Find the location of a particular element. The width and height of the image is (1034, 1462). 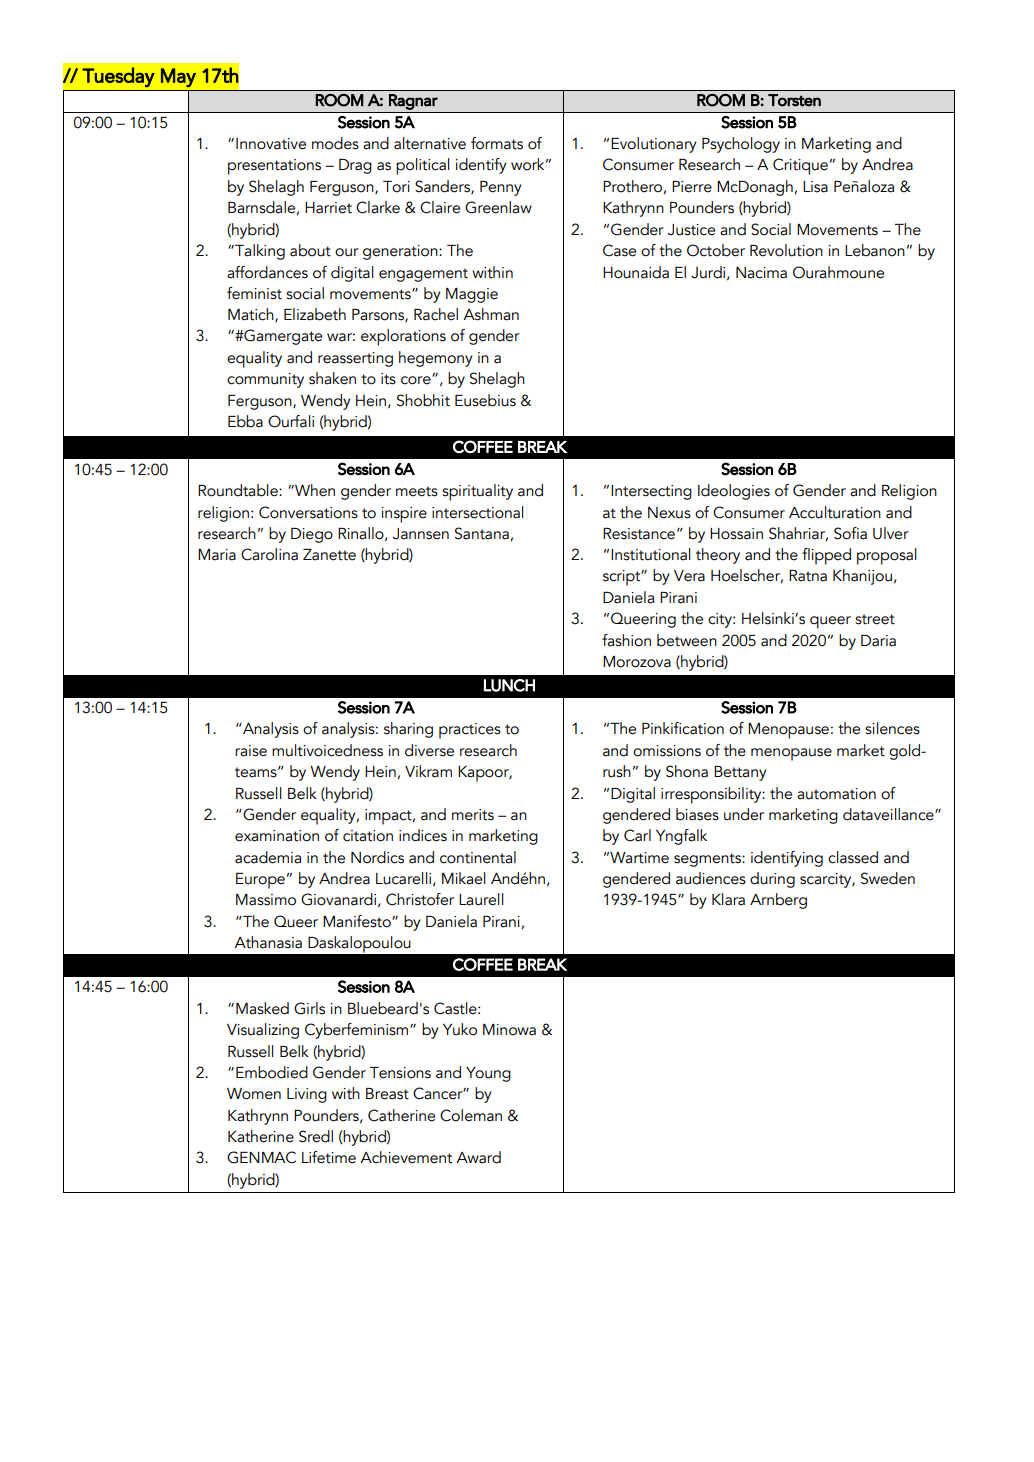

Eusebius is located at coordinates (485, 400).
